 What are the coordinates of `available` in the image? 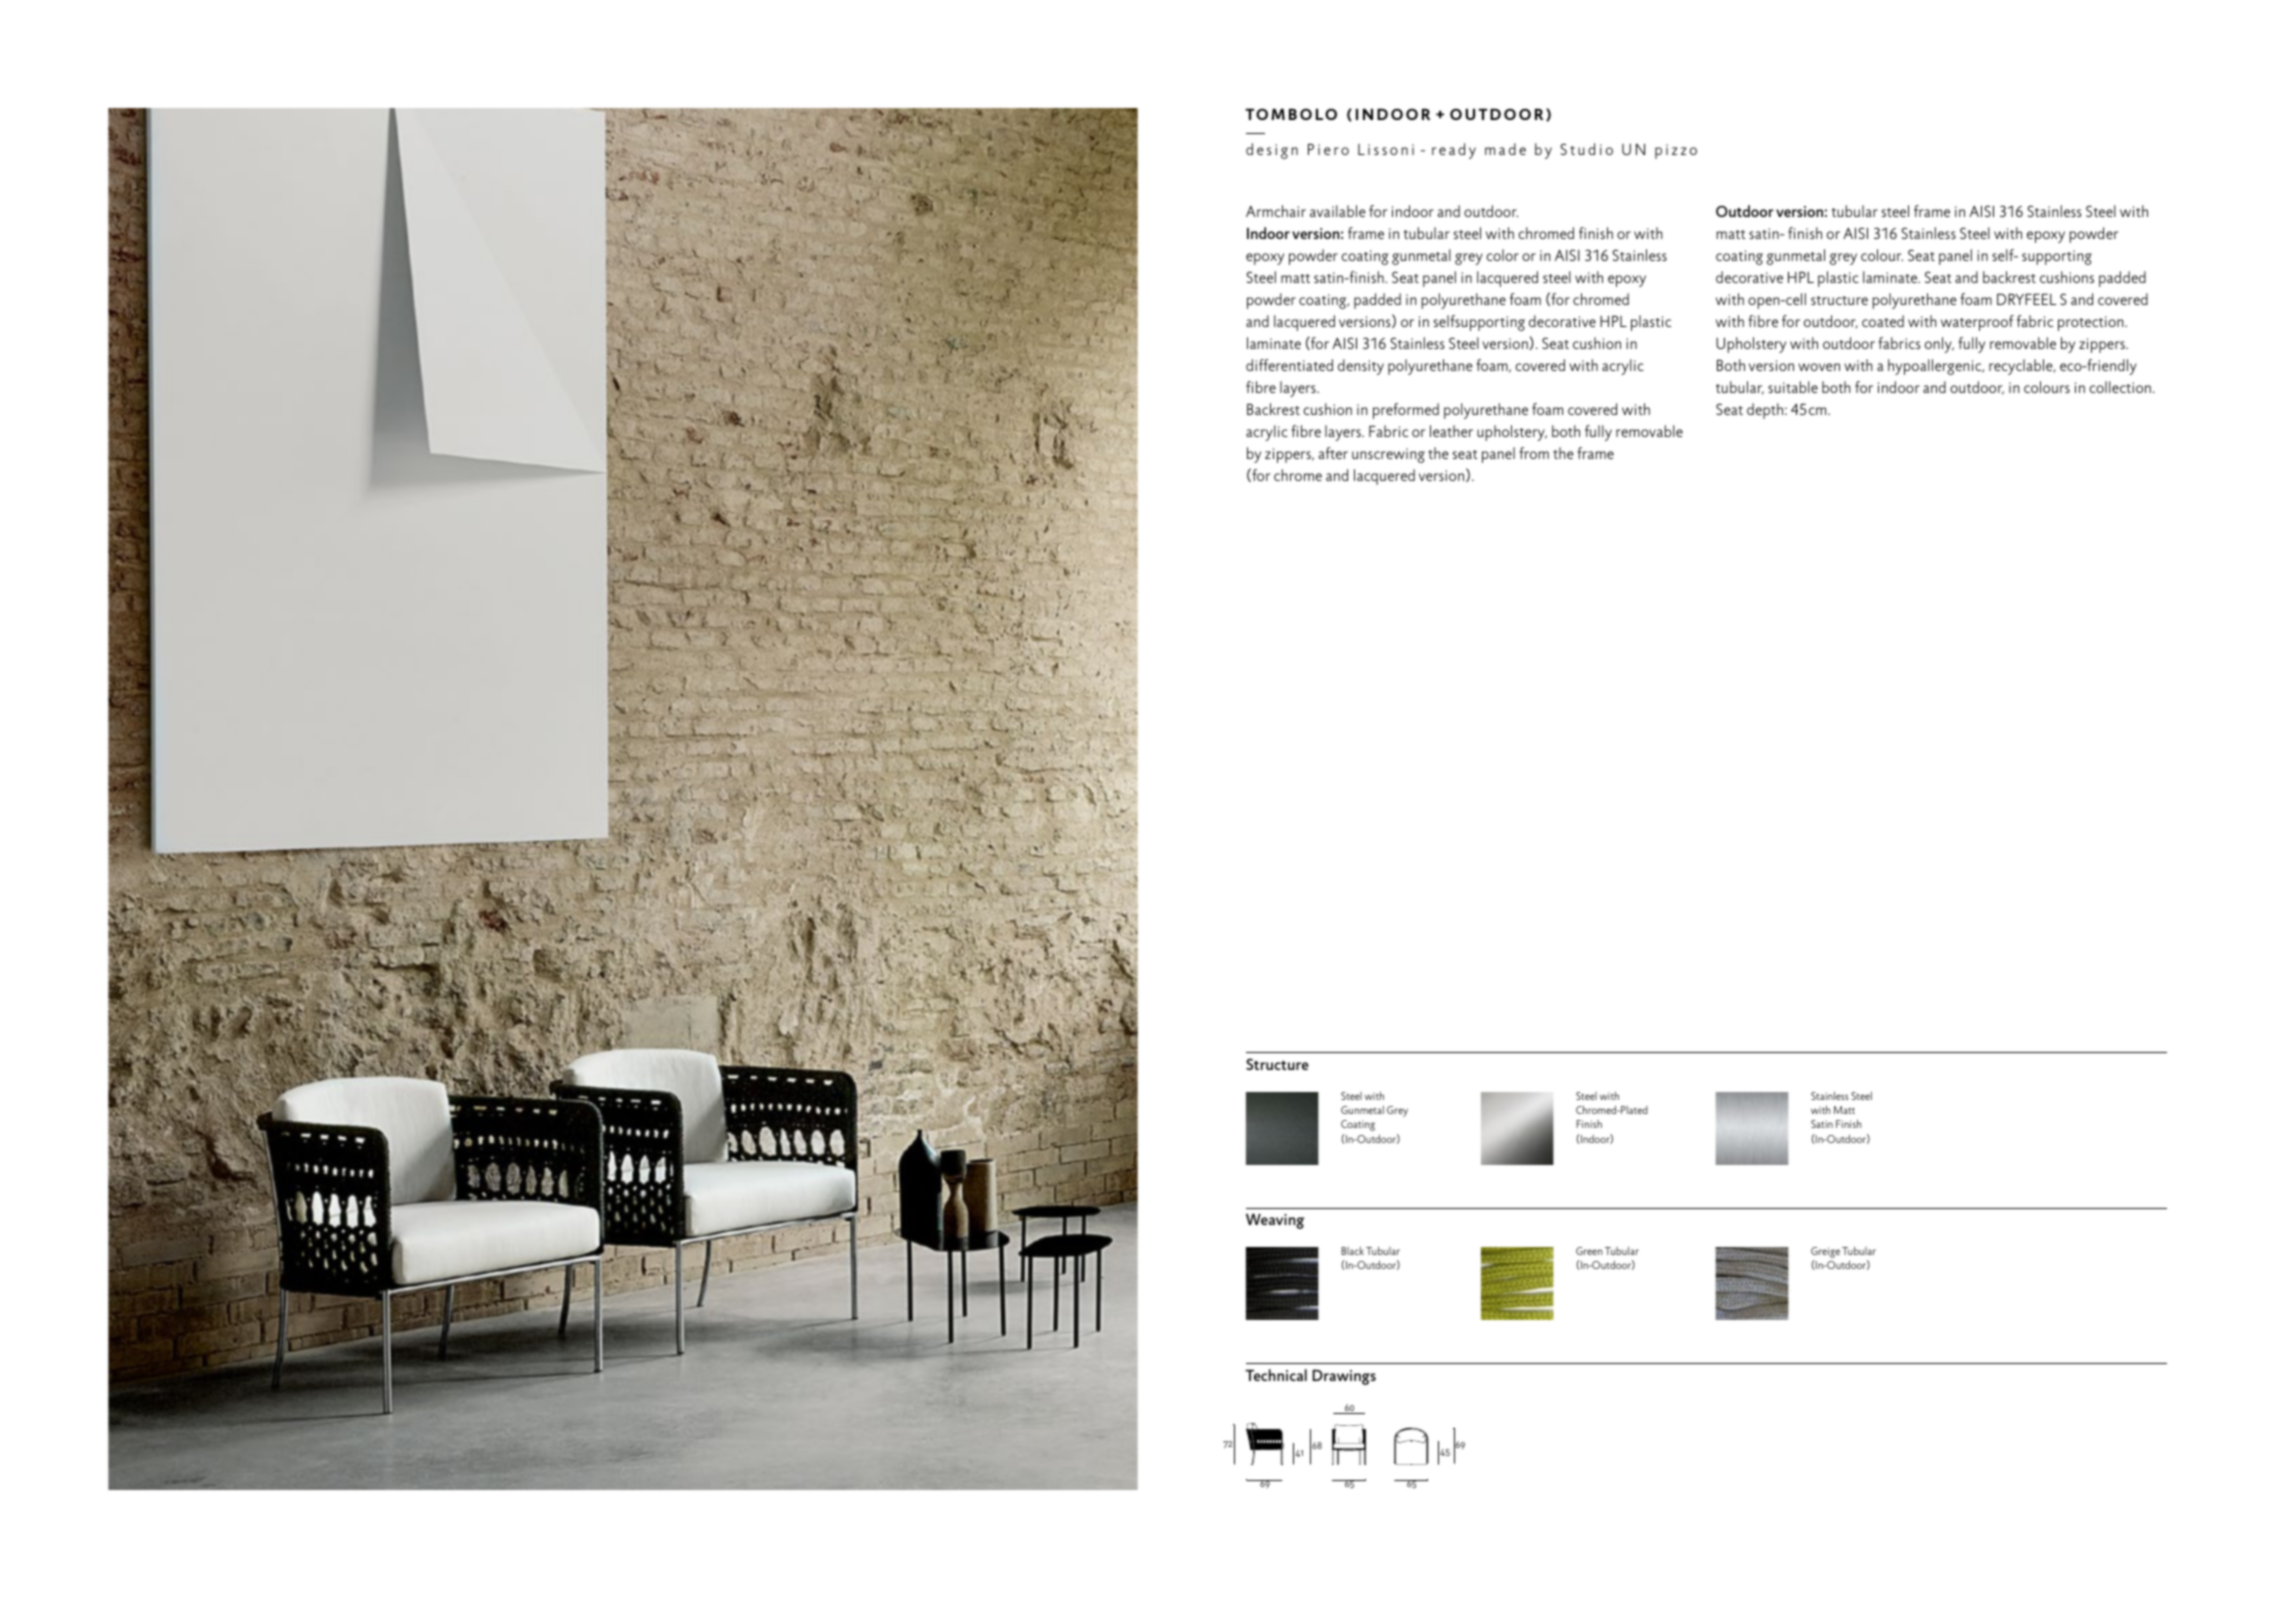 It's located at (1337, 211).
